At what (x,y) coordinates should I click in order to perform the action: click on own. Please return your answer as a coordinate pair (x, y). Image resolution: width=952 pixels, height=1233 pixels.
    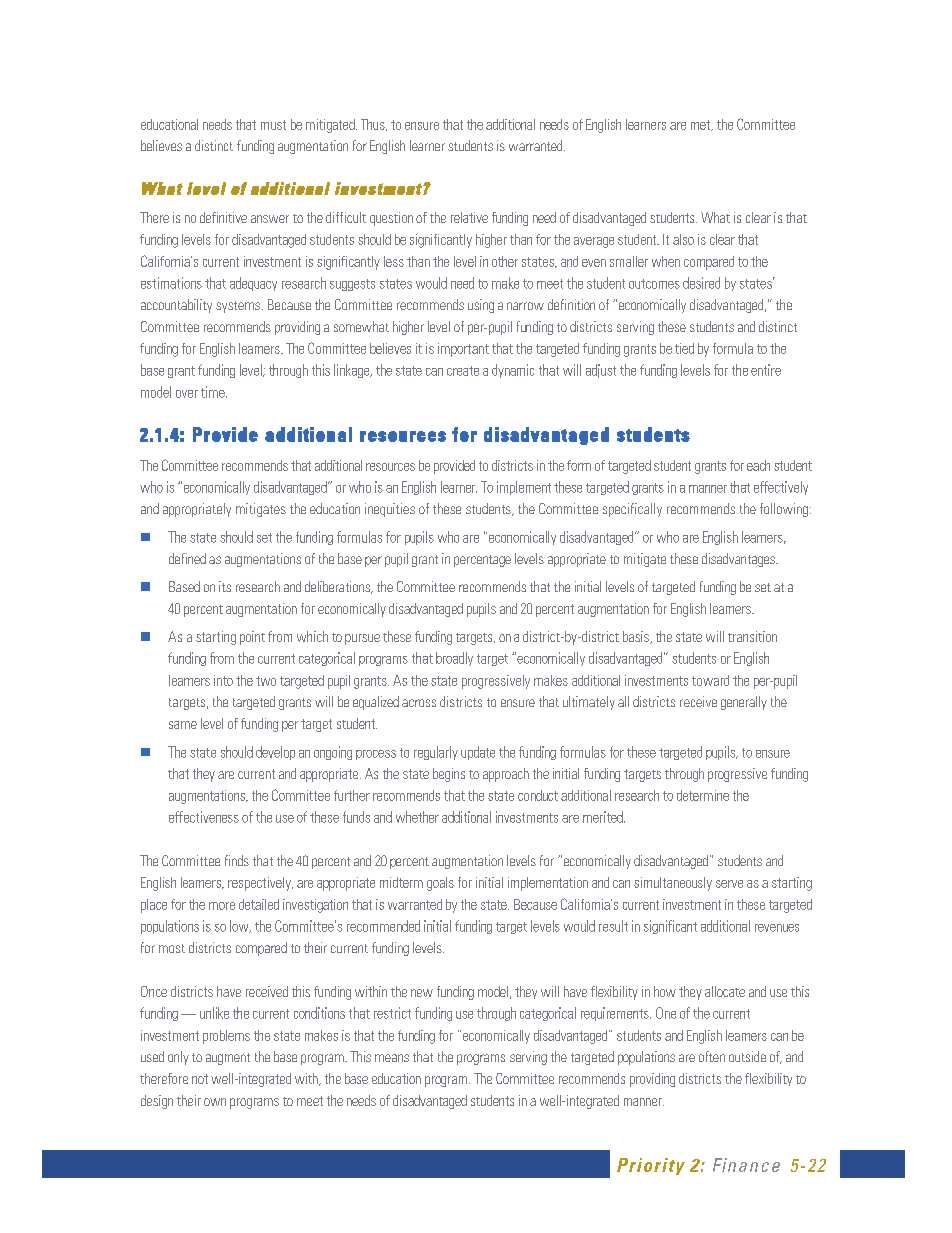
    Looking at the image, I should click on (215, 1102).
